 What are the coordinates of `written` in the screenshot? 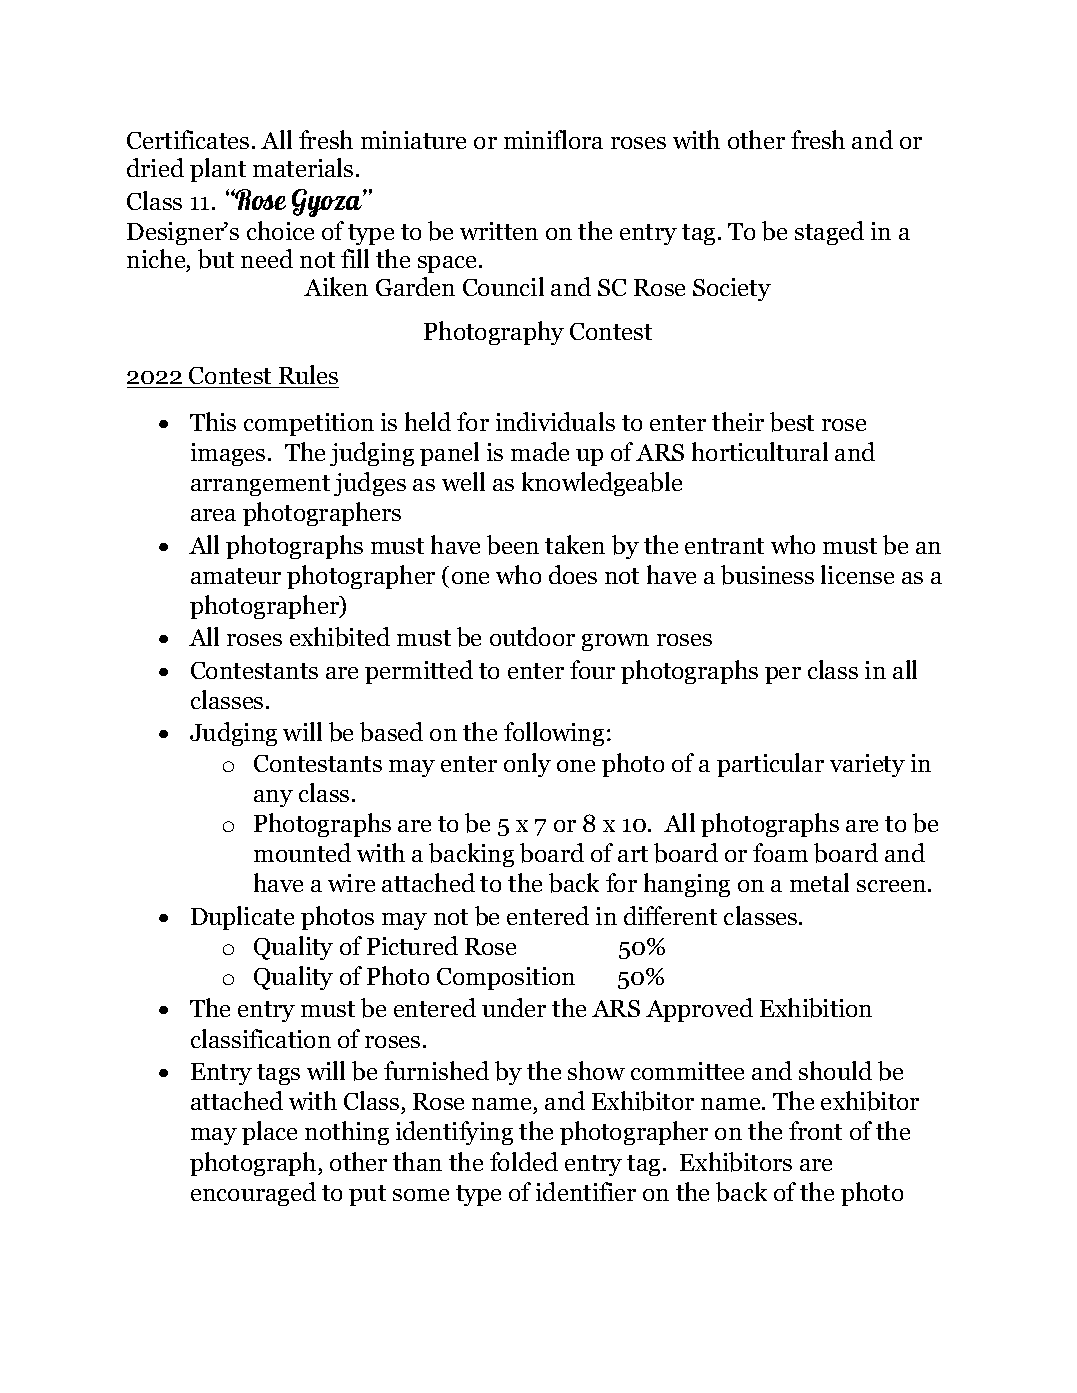 It's located at (499, 231).
